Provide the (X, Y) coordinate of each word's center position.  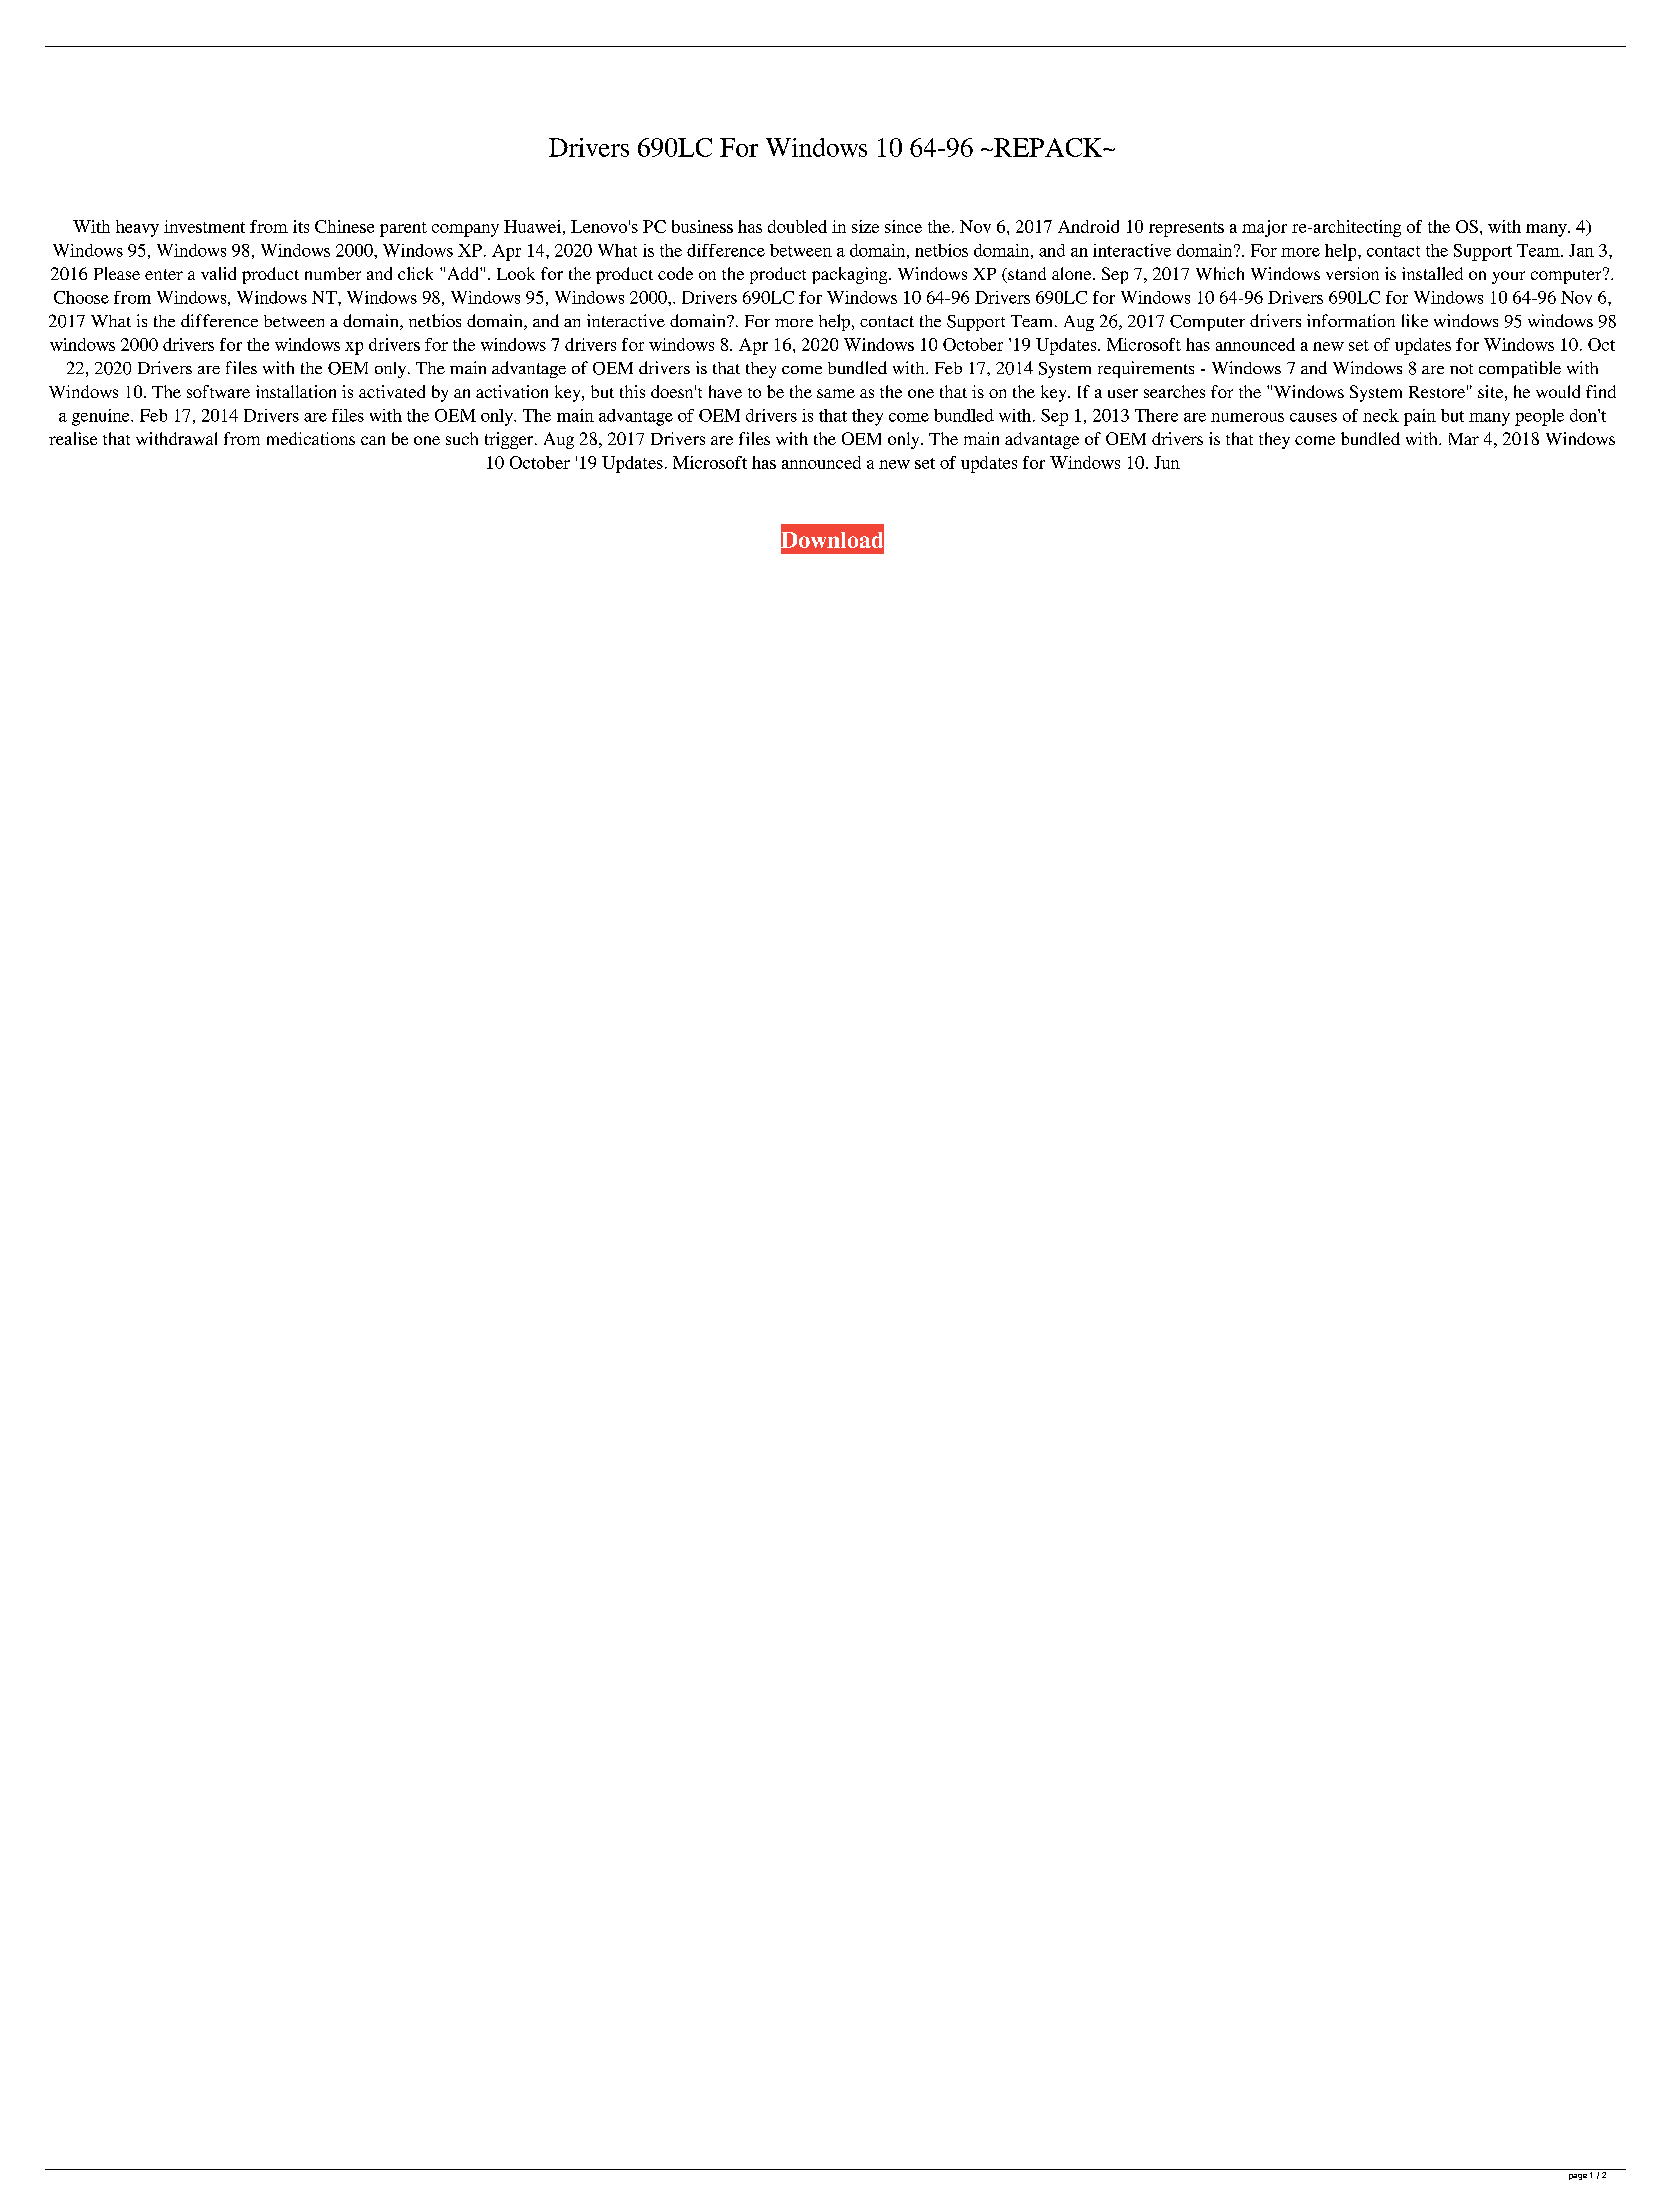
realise (73, 438)
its (301, 226)
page (1578, 2177)
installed (1432, 273)
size (865, 226)
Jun (1167, 462)
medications (311, 438)
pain (1420, 417)
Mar (1464, 439)
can (373, 440)
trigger (510, 440)
